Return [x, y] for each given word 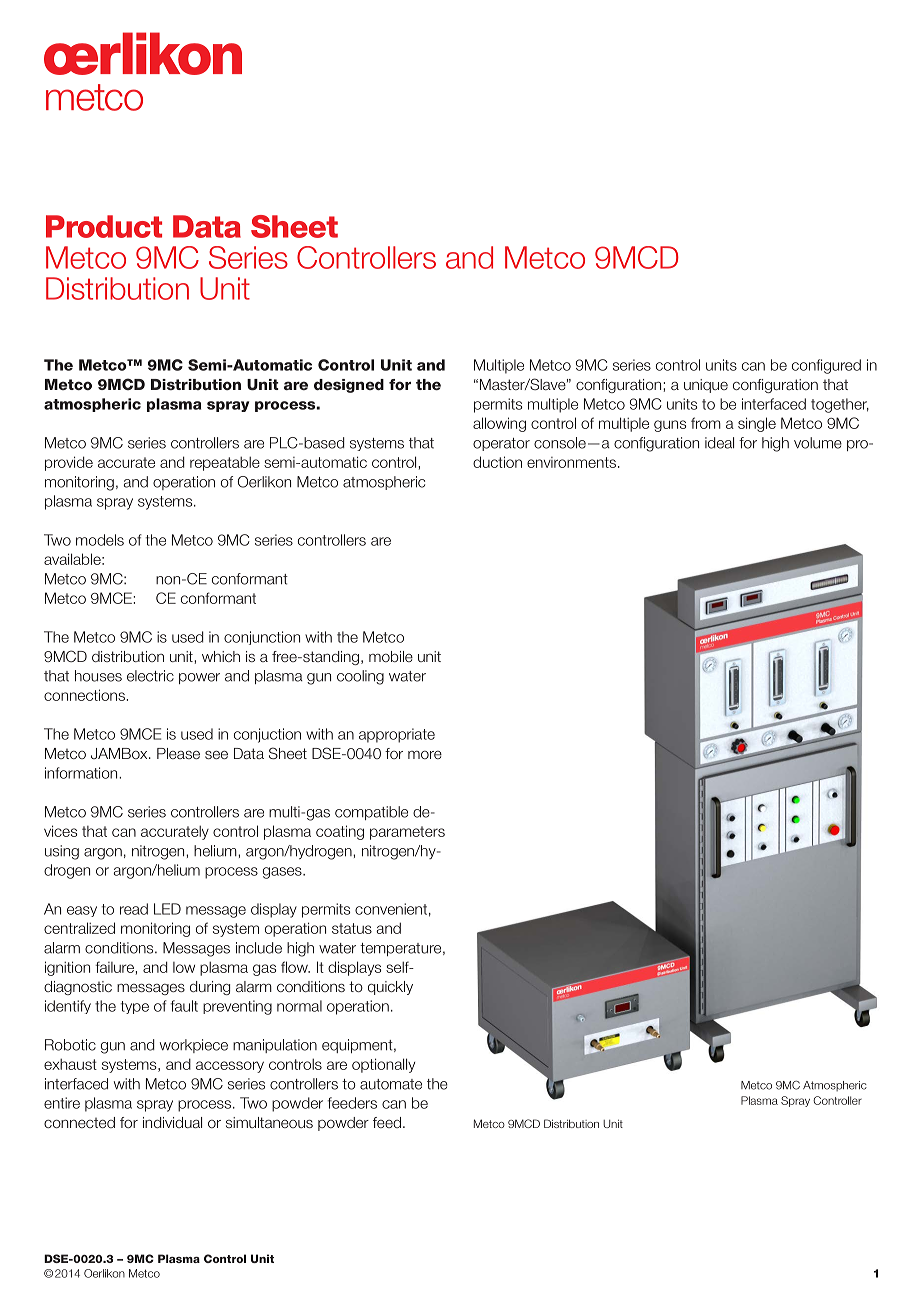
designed [349, 386]
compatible [371, 813]
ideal [719, 443]
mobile [391, 656]
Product [104, 226]
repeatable [225, 463]
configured [826, 366]
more [425, 755]
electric [150, 676]
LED [167, 909]
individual [172, 1122]
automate [391, 1084]
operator [501, 444]
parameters [407, 833]
